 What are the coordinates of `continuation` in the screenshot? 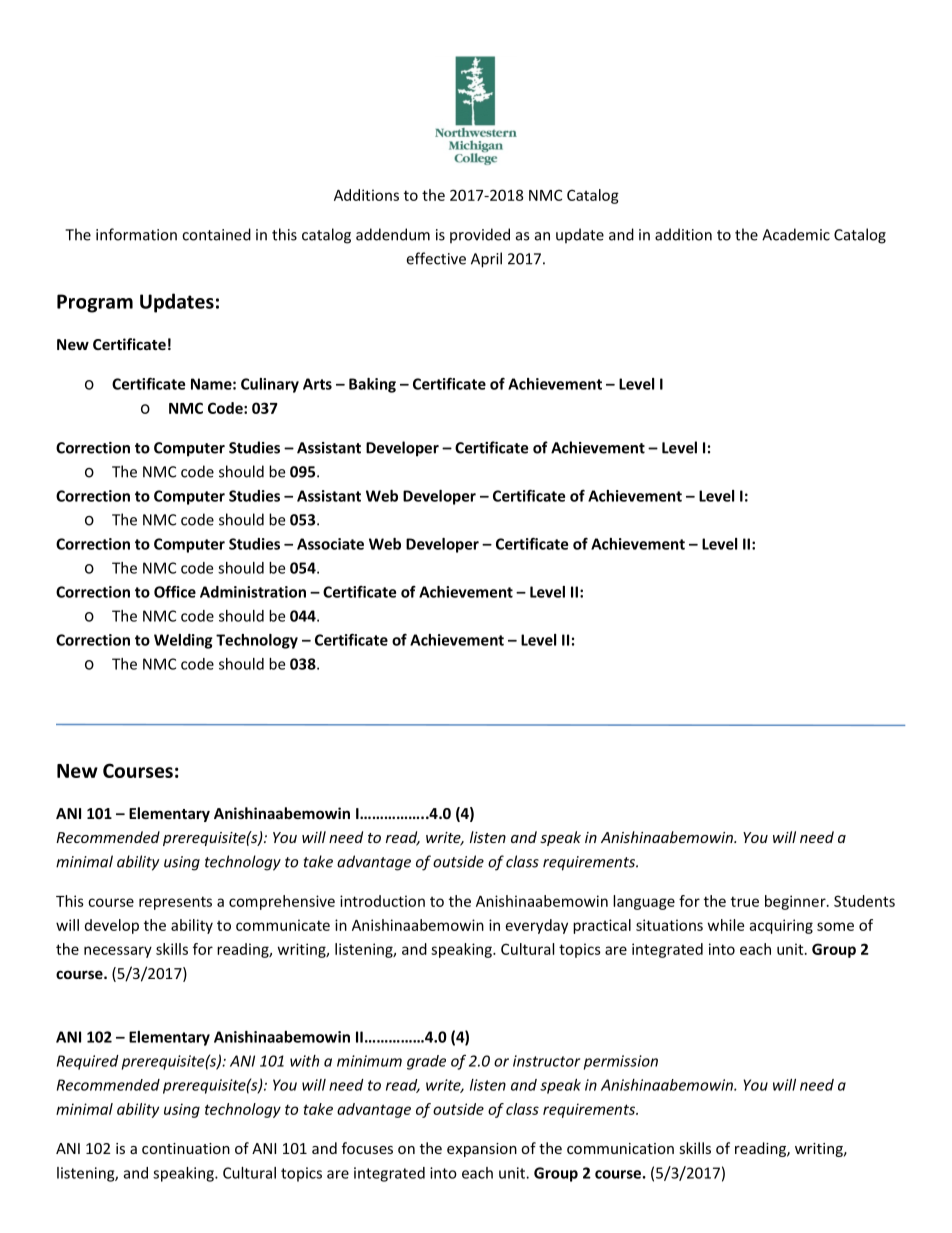 It's located at (186, 1148).
